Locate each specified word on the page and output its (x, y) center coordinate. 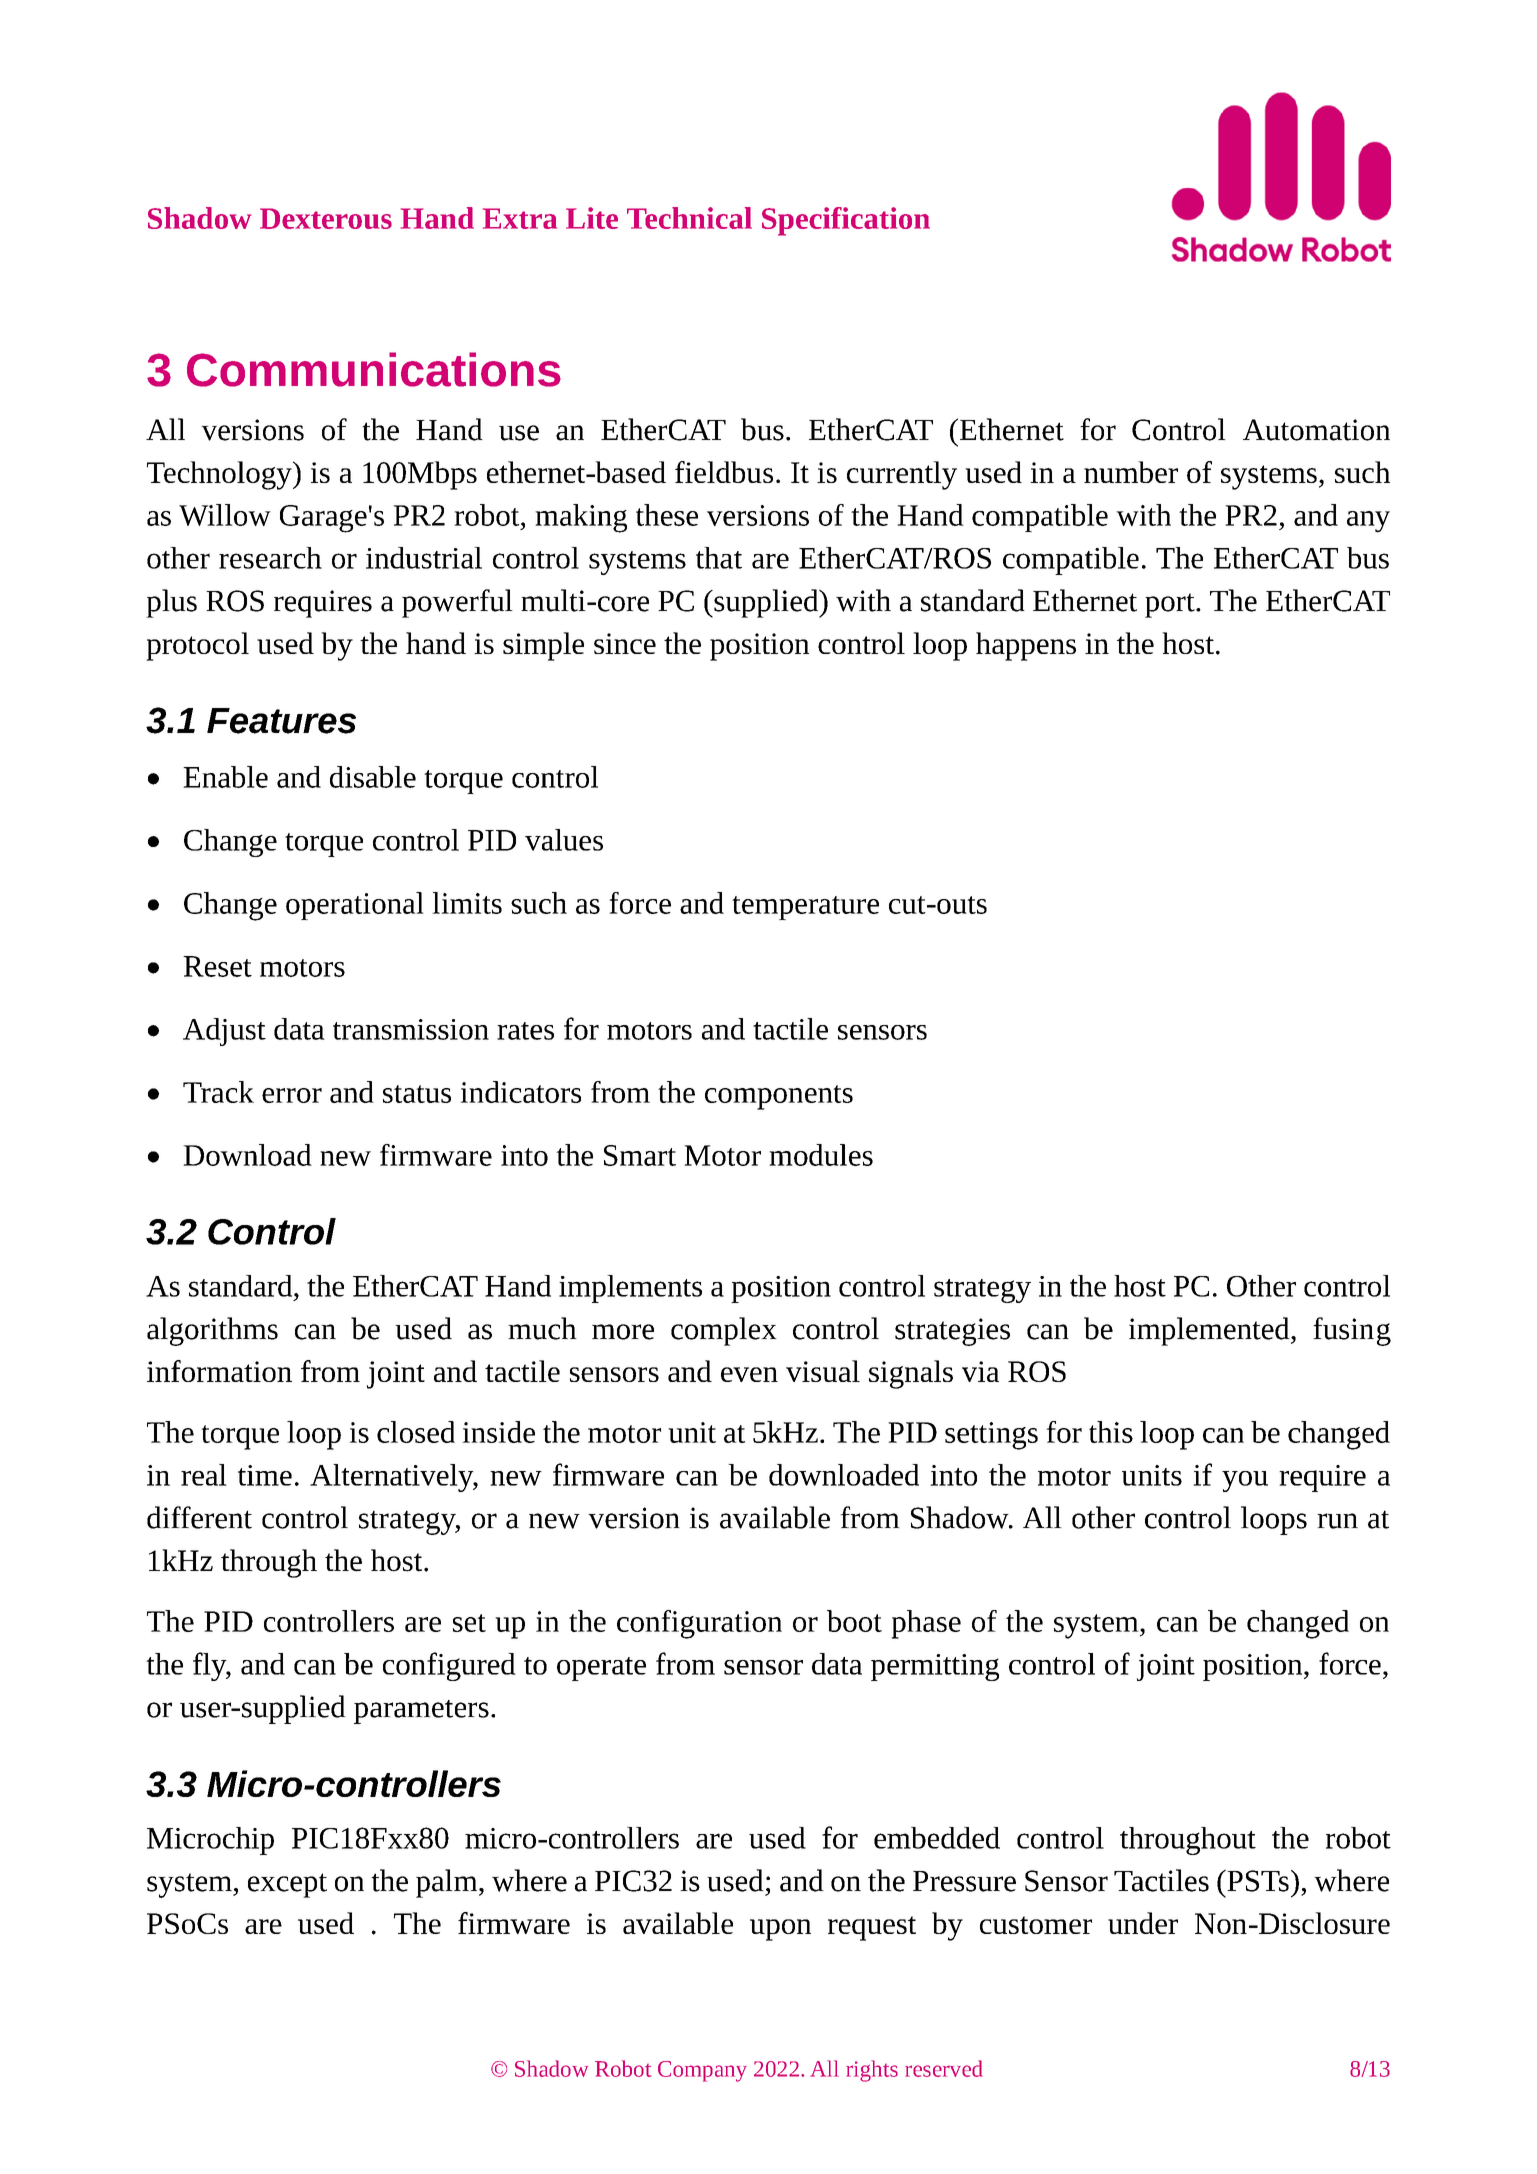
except (287, 1885)
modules (821, 1155)
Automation (1316, 430)
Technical (689, 218)
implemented (1210, 1331)
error (292, 1095)
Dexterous (326, 218)
